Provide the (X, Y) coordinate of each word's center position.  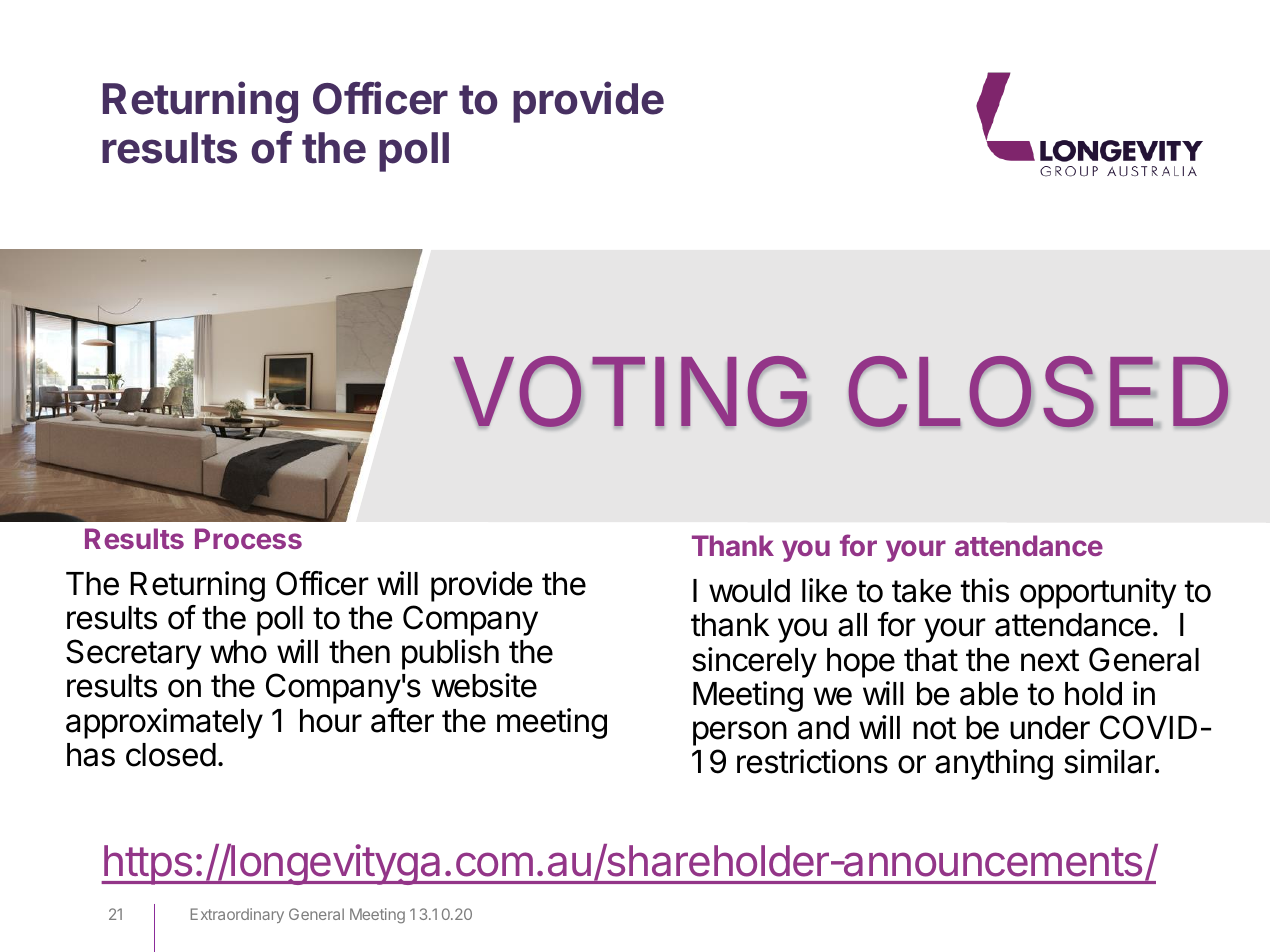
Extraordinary (237, 915)
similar (1110, 761)
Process (248, 538)
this (985, 590)
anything (994, 764)
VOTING (631, 392)
